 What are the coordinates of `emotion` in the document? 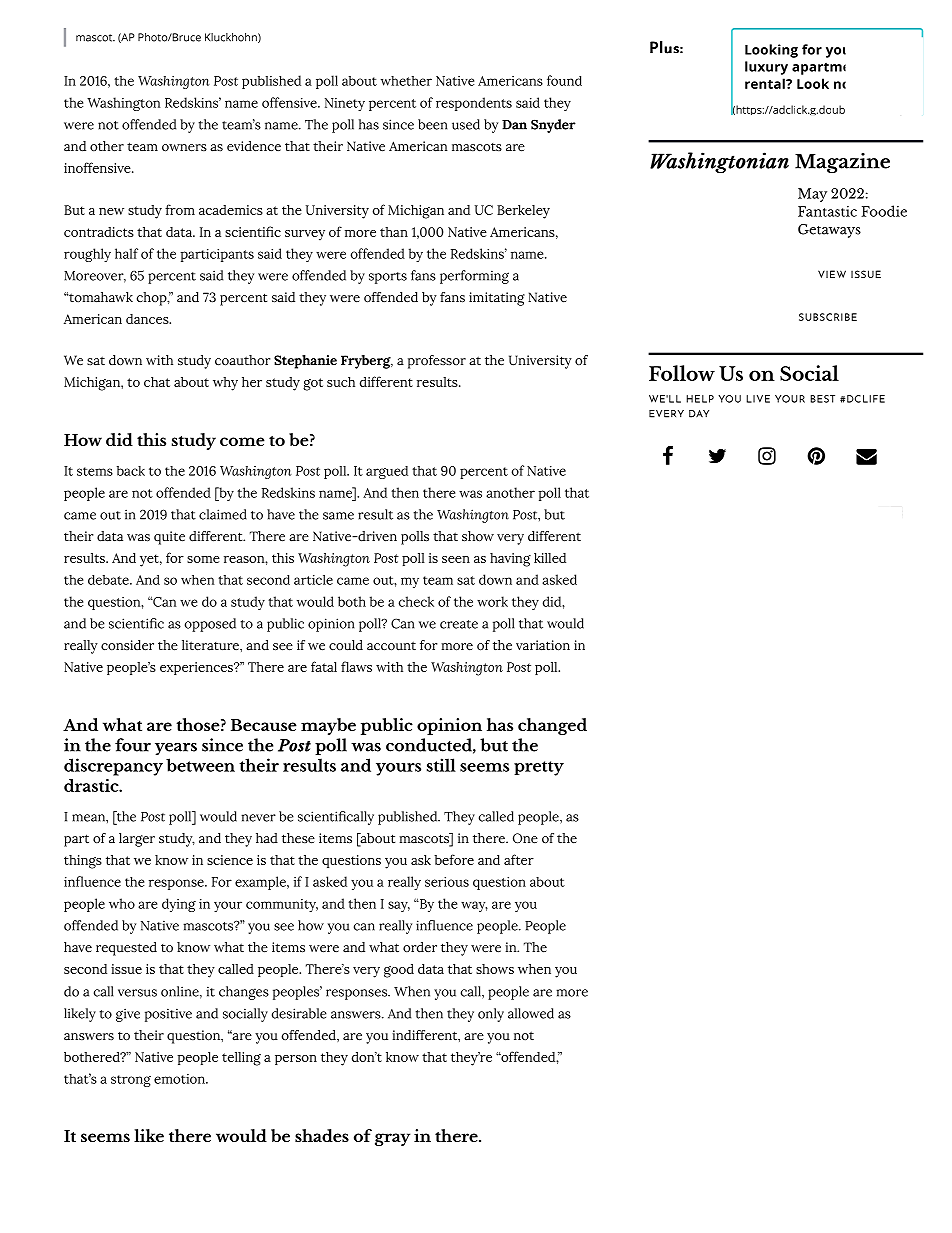 It's located at (180, 1079).
